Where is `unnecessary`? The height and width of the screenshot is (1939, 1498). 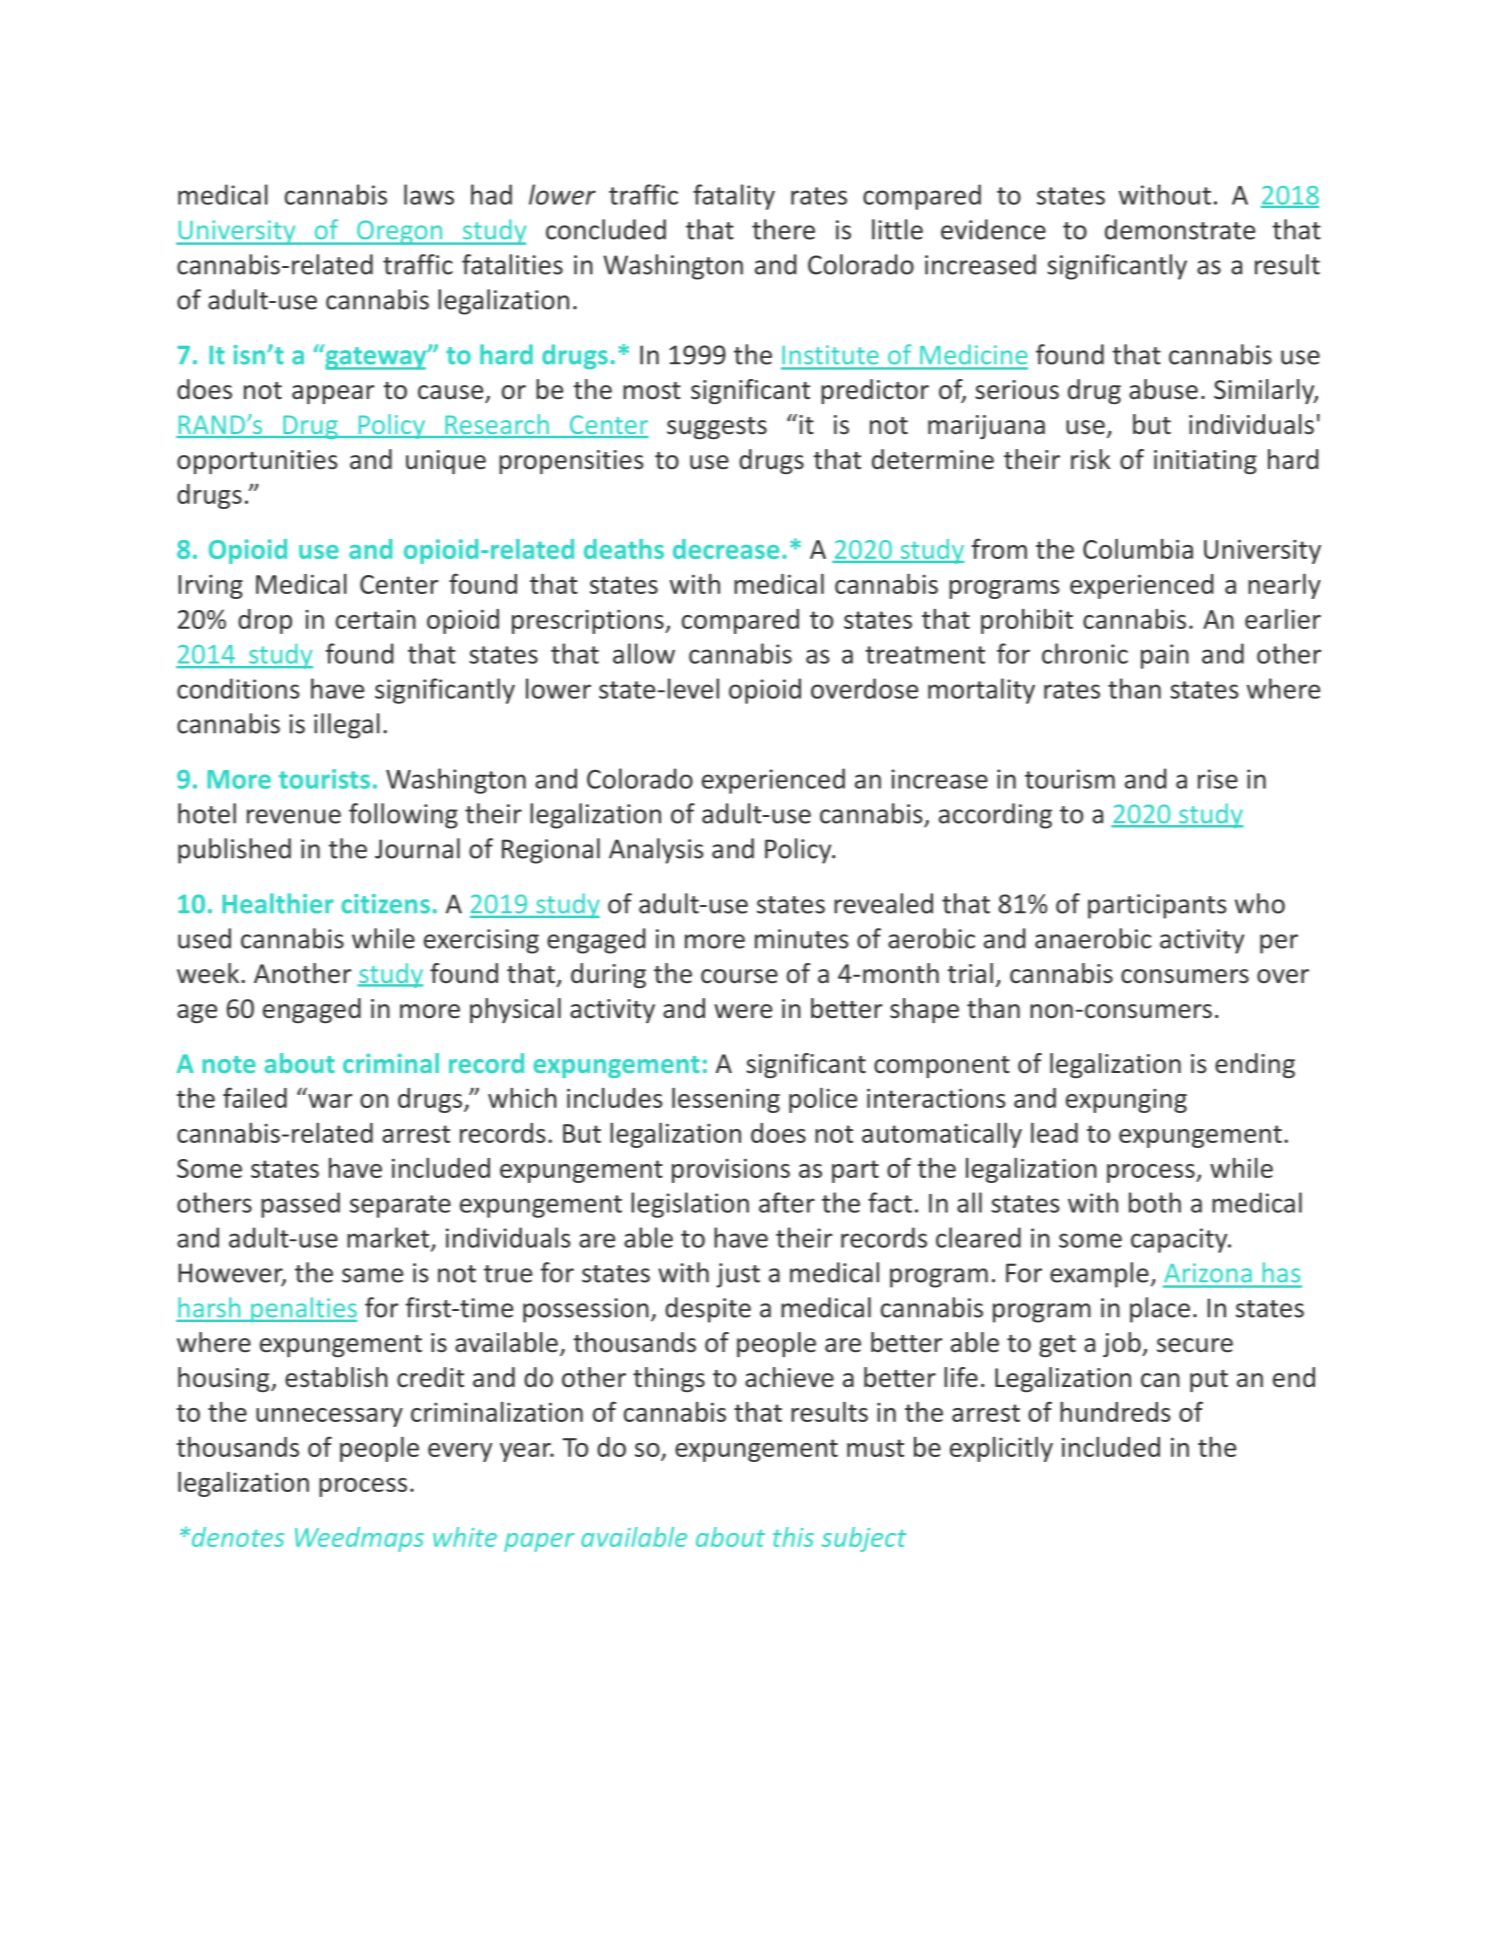 unnecessary is located at coordinates (329, 1417).
